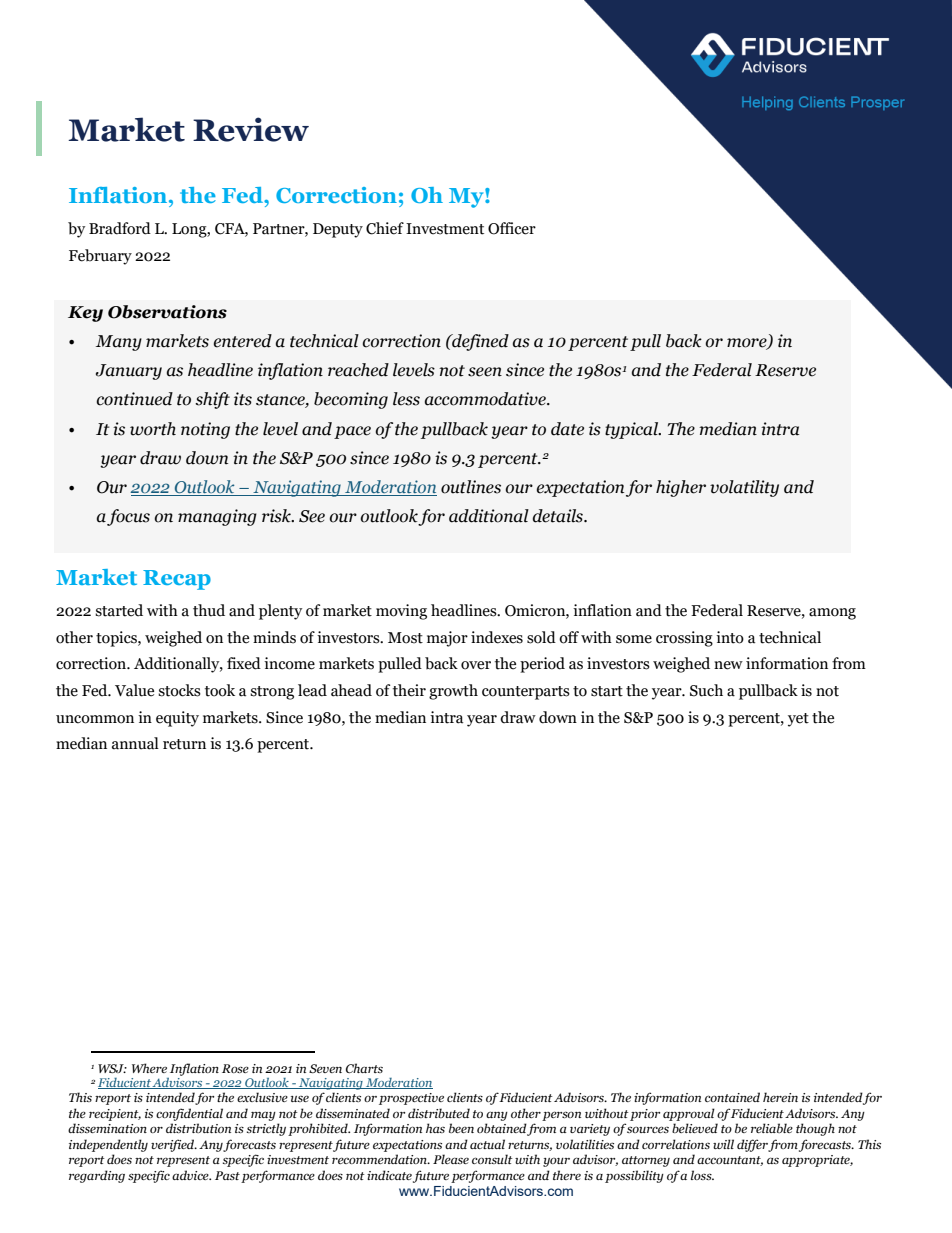 The width and height of the screenshot is (952, 1233). I want to click on yet, so click(798, 720).
